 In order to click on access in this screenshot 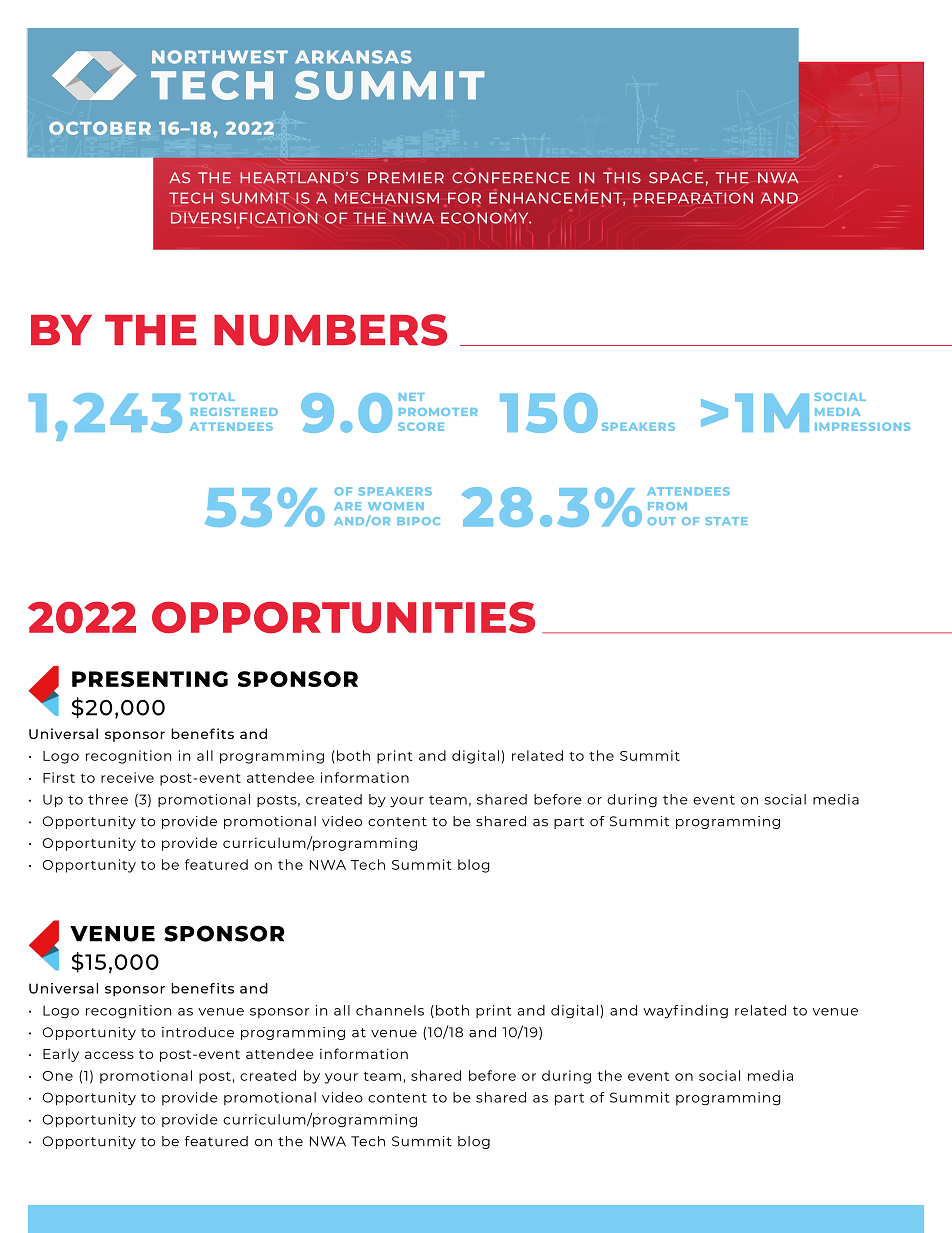, I will do `click(109, 1055)`.
